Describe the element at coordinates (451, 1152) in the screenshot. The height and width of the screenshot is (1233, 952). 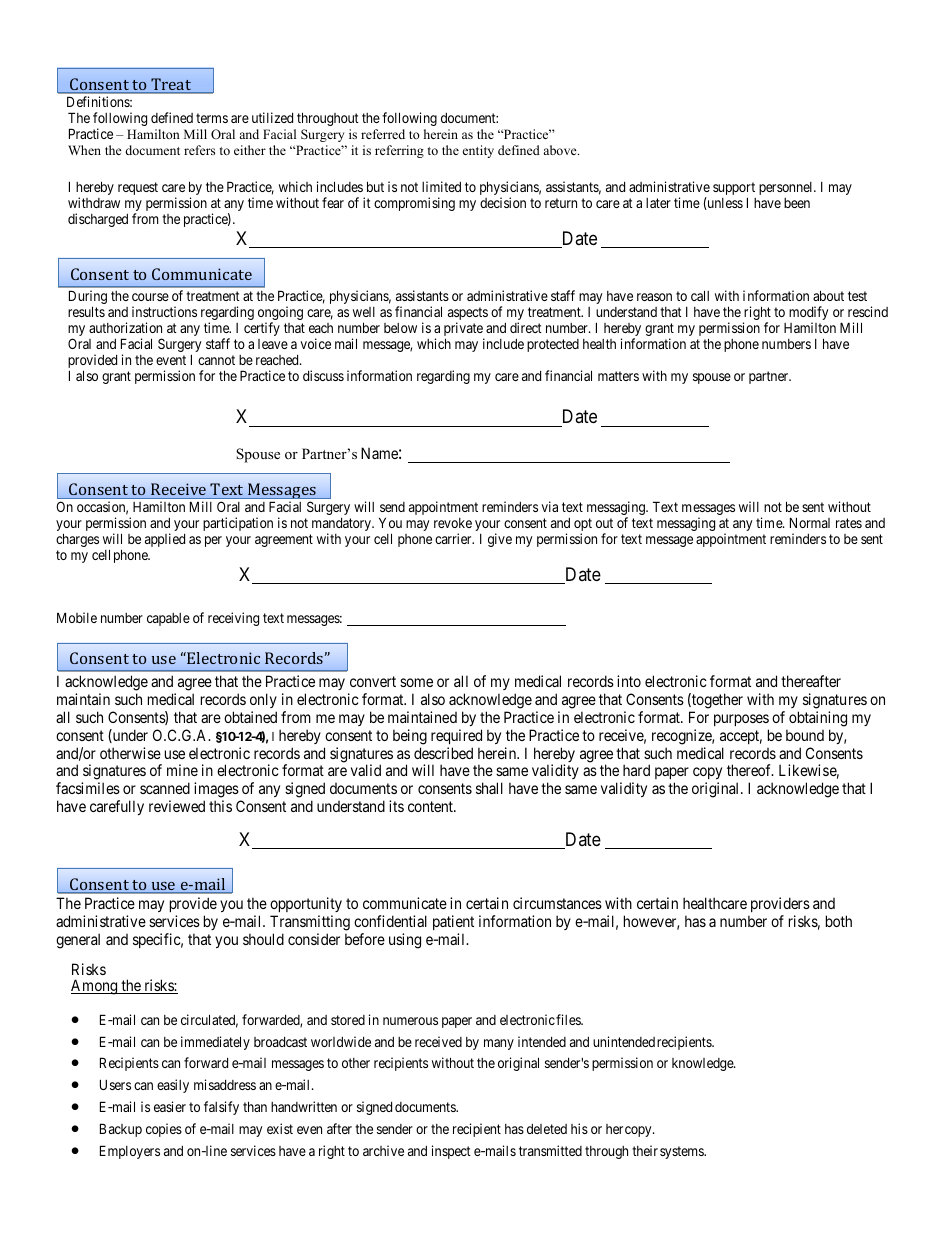
I see `inspect` at that location.
